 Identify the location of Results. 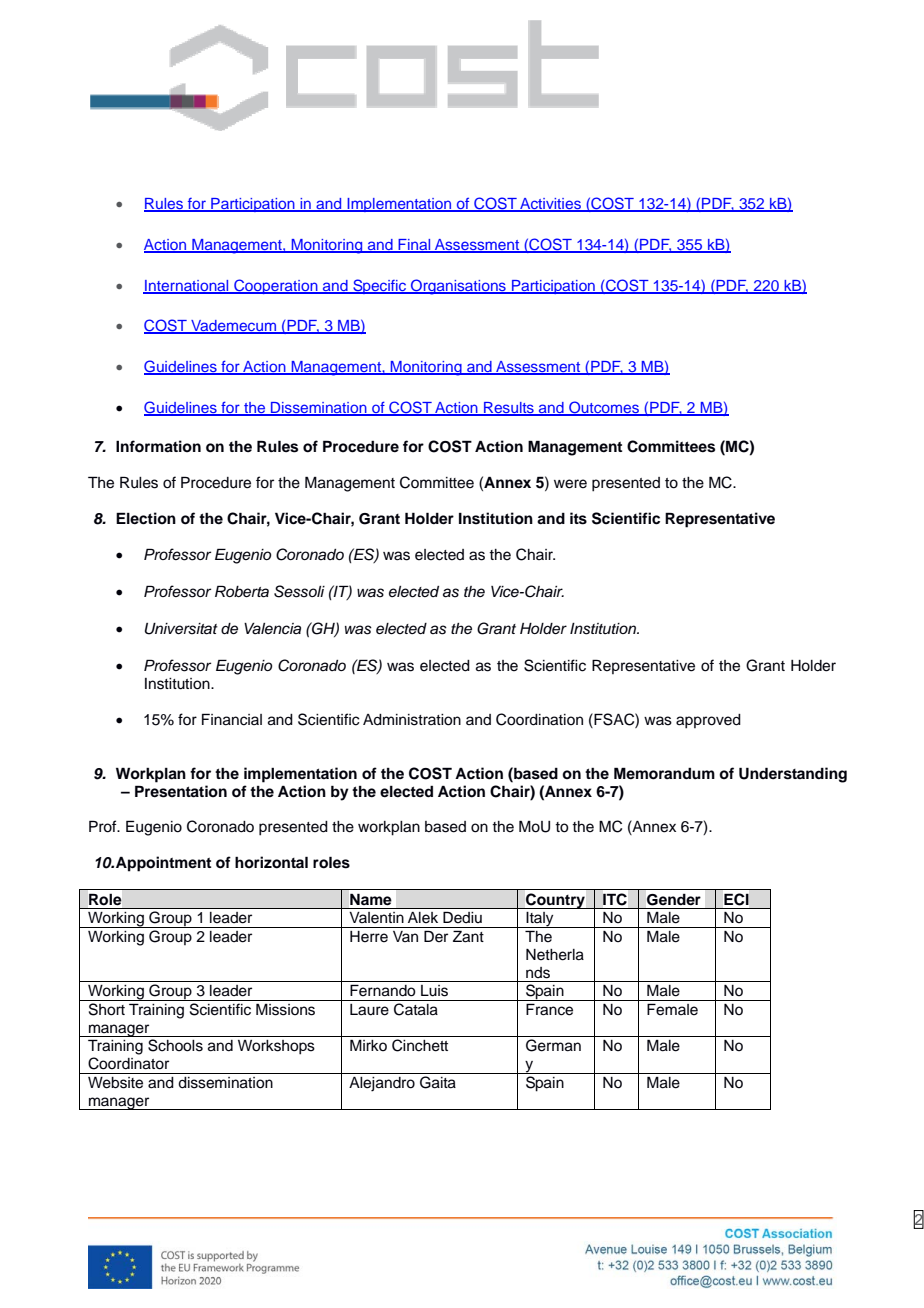
(509, 408).
